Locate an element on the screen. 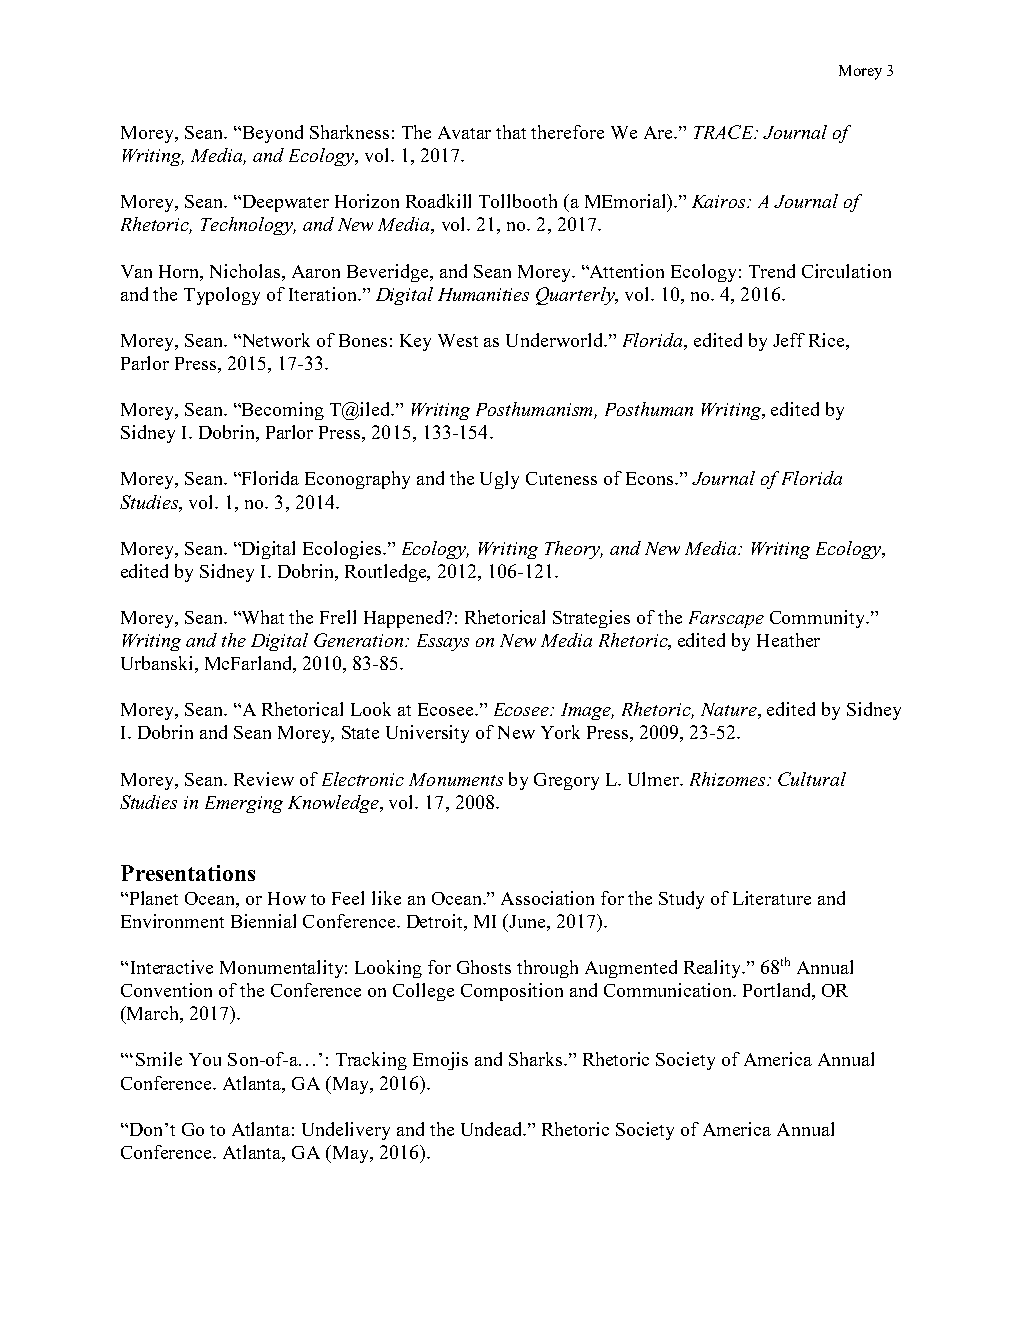 This screenshot has width=1024, height=1325. Ugly is located at coordinates (499, 480).
